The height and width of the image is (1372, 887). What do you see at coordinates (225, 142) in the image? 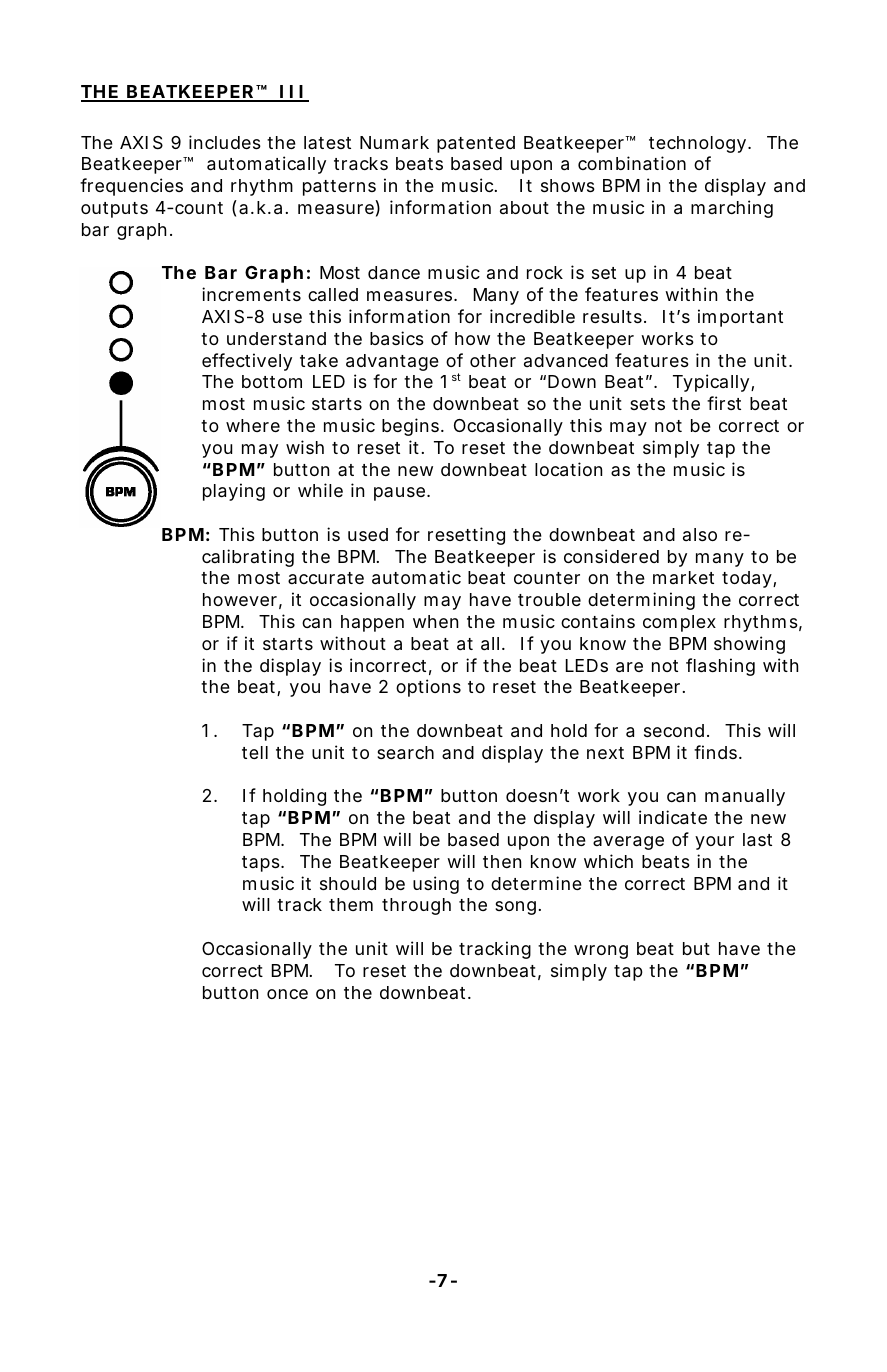
I see `includes` at bounding box center [225, 142].
